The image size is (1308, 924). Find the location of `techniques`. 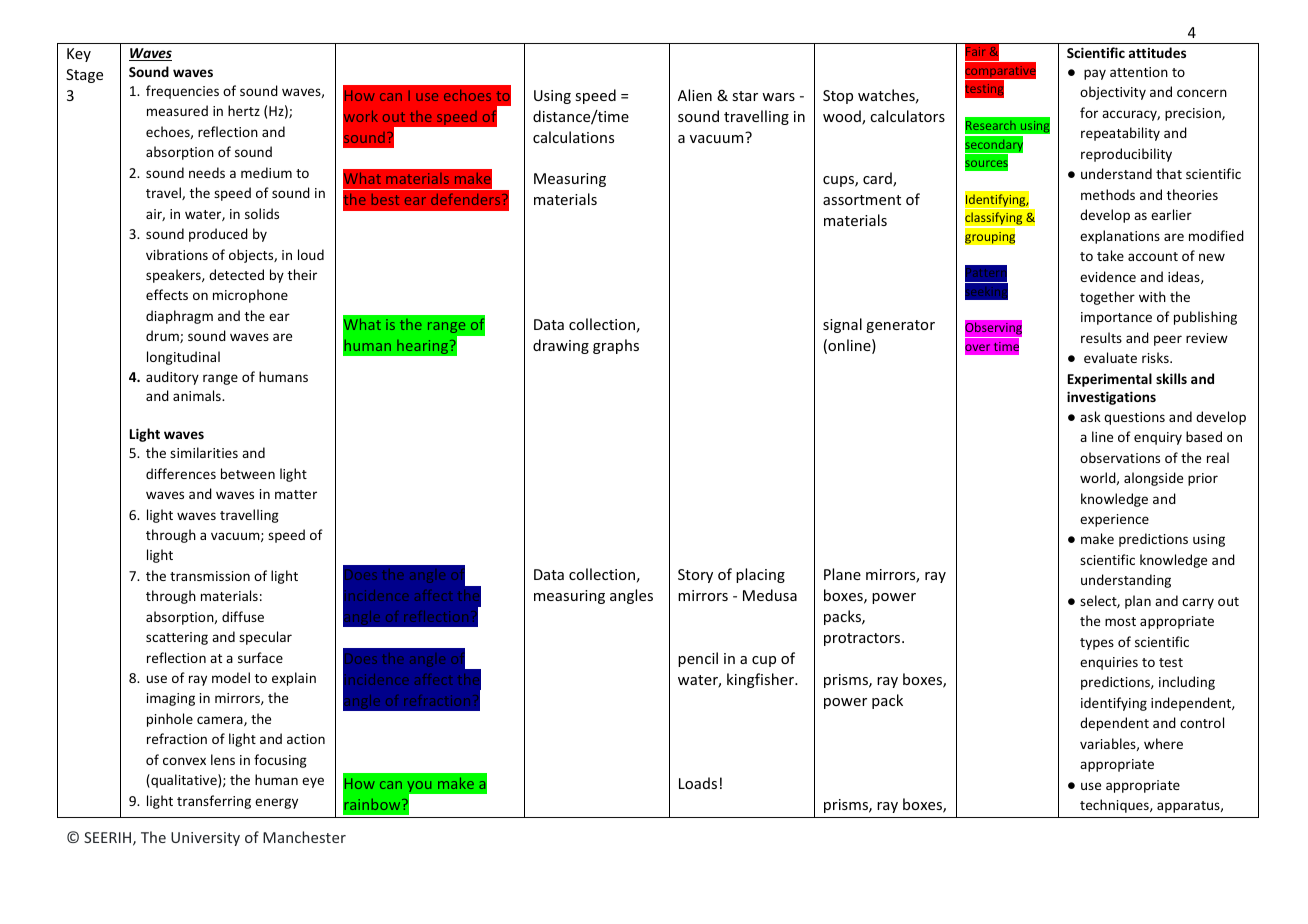

techniques is located at coordinates (1115, 806).
